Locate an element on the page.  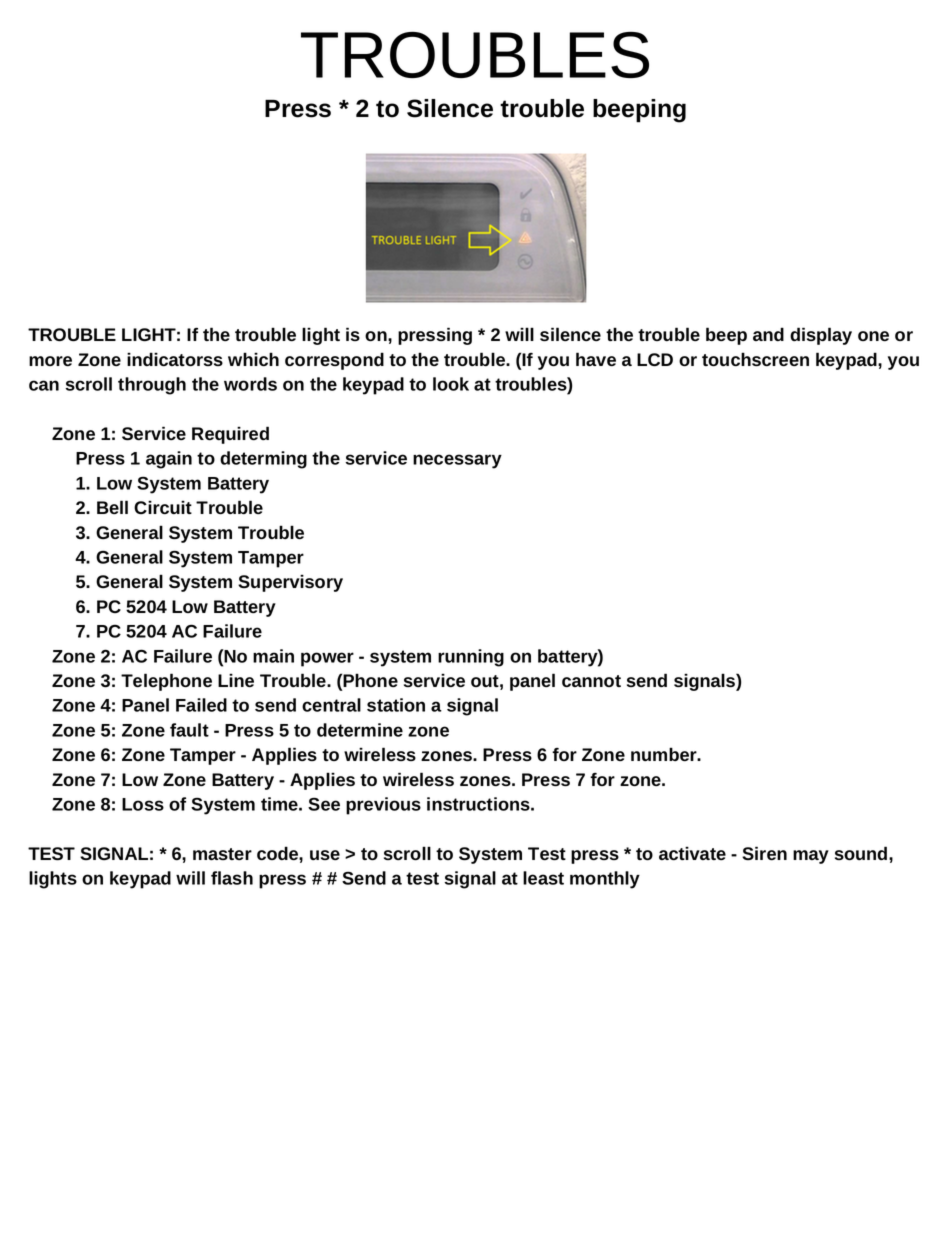
LCD is located at coordinates (655, 360).
